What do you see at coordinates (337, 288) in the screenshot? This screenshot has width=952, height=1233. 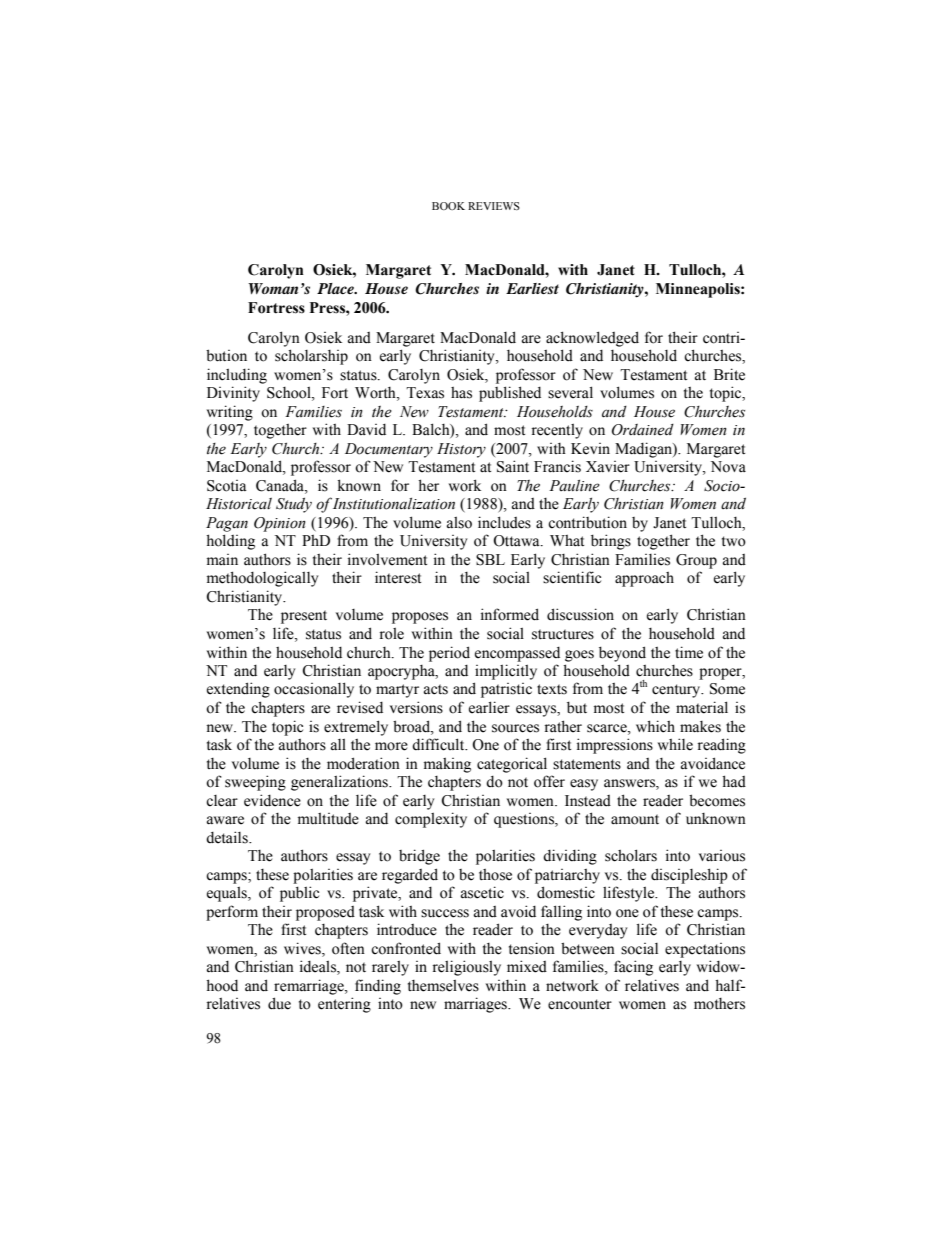 I see `Place` at bounding box center [337, 288].
